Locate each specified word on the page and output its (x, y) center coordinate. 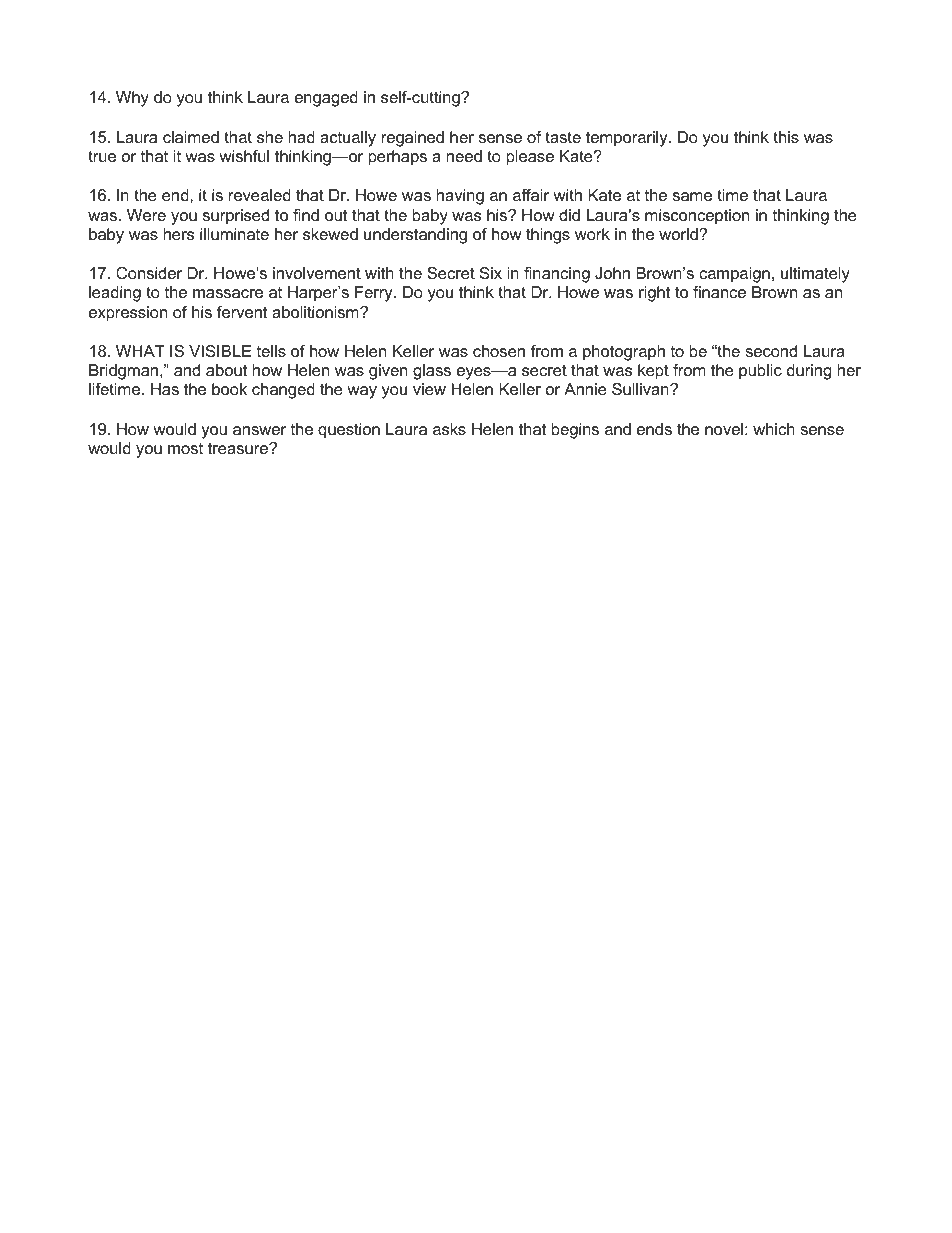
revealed (260, 195)
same (692, 196)
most (185, 448)
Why (132, 99)
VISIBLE (220, 351)
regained (413, 139)
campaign (734, 275)
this (786, 137)
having (460, 197)
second (771, 351)
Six (491, 273)
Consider (149, 273)
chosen (499, 351)
